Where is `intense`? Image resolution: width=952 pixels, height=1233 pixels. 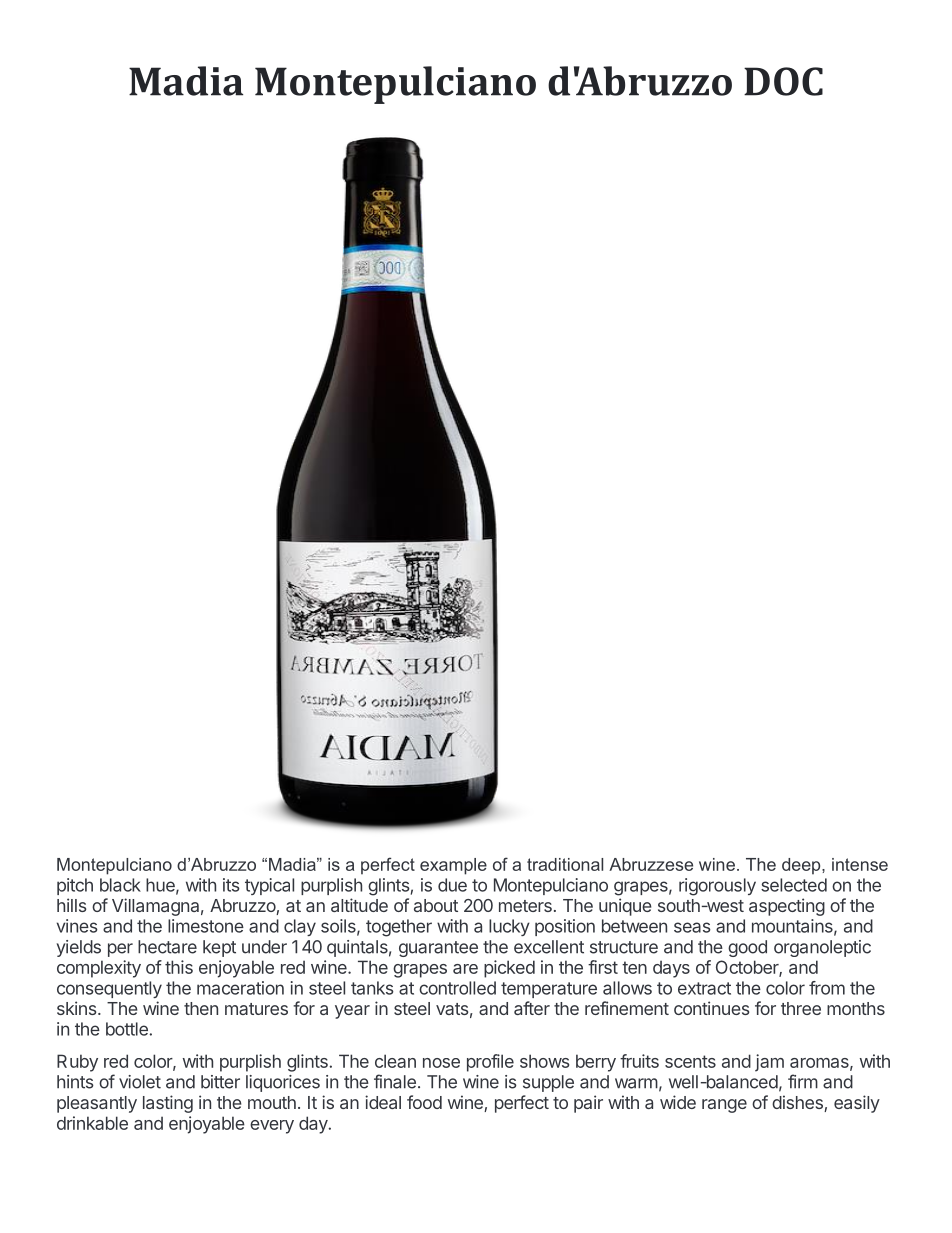 intense is located at coordinates (860, 864).
